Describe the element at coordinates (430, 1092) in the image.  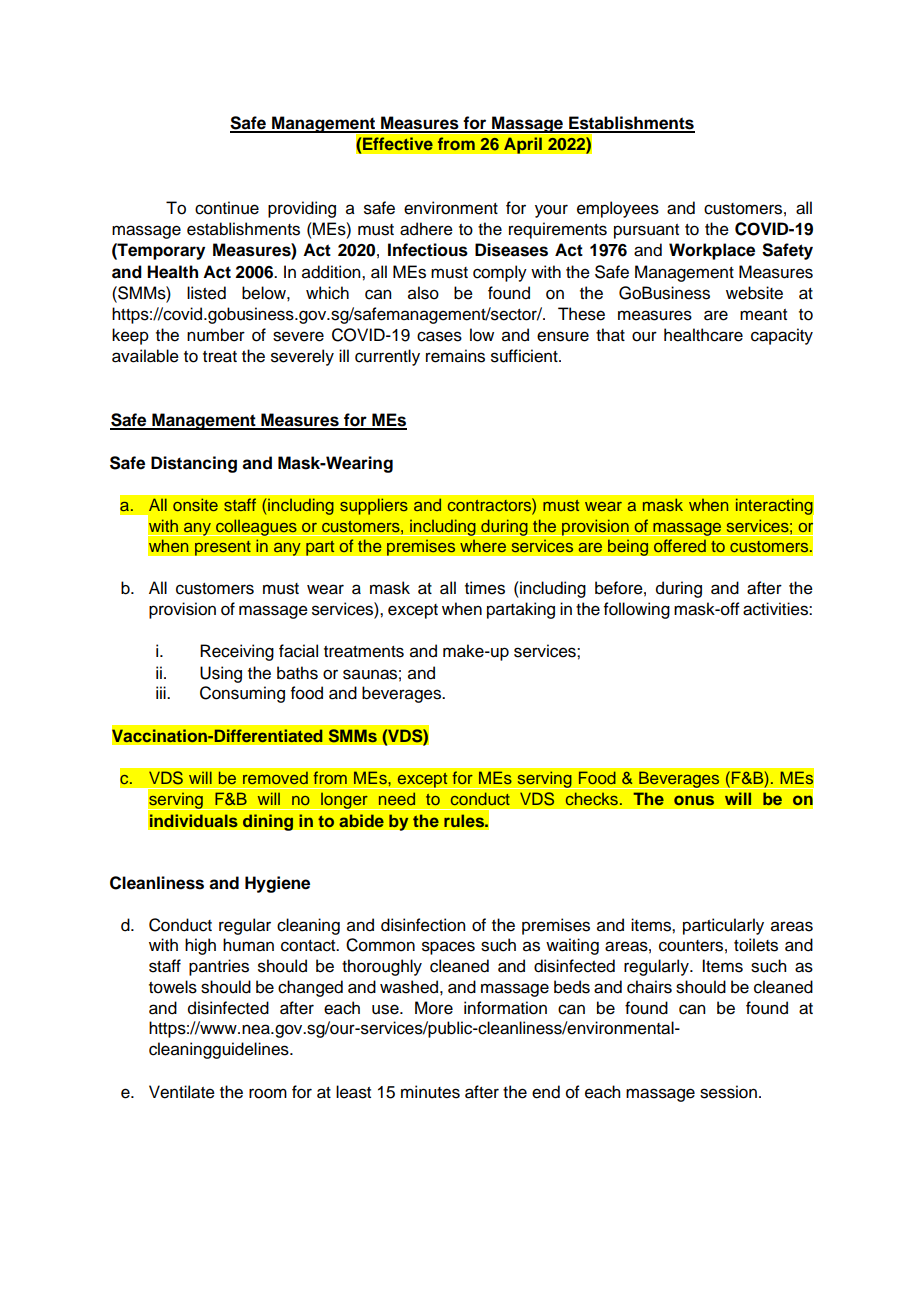
I see `minutes` at that location.
